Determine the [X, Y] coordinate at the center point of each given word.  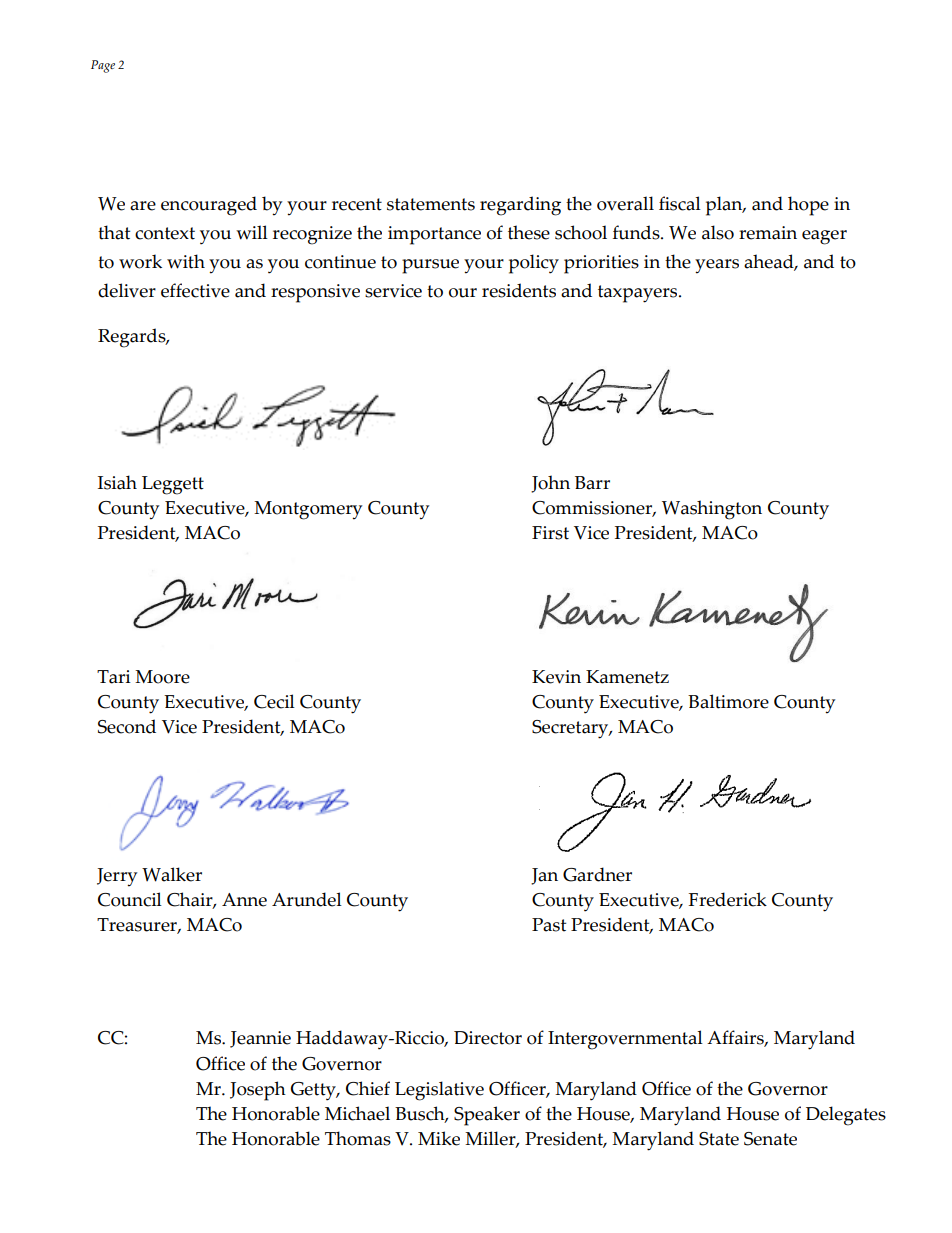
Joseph [258, 1091]
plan [725, 206]
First [550, 533]
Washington [712, 510]
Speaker [487, 1116]
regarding [520, 206]
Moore [162, 677]
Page [103, 66]
